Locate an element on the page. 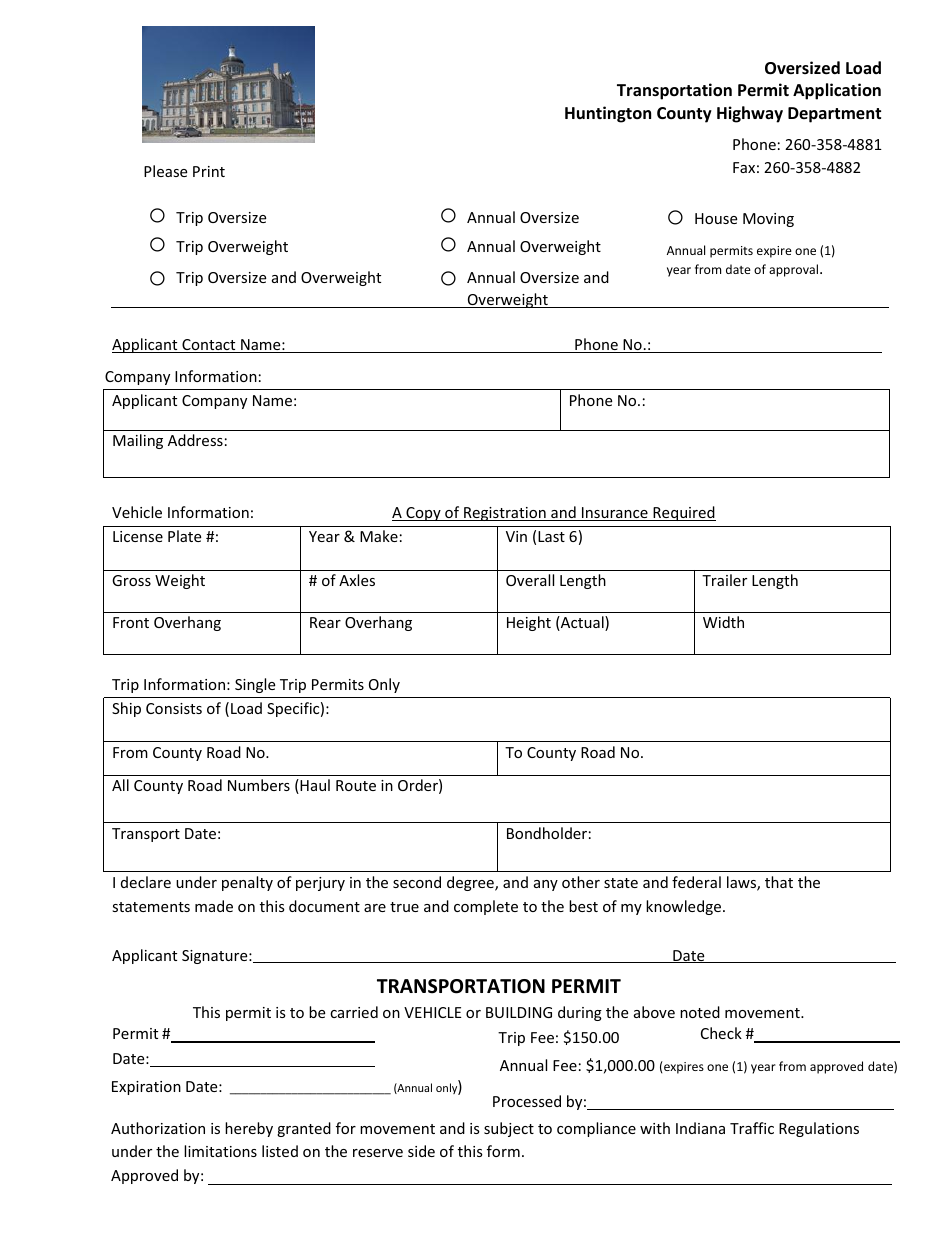 This page has width=952, height=1233. Front is located at coordinates (131, 622).
